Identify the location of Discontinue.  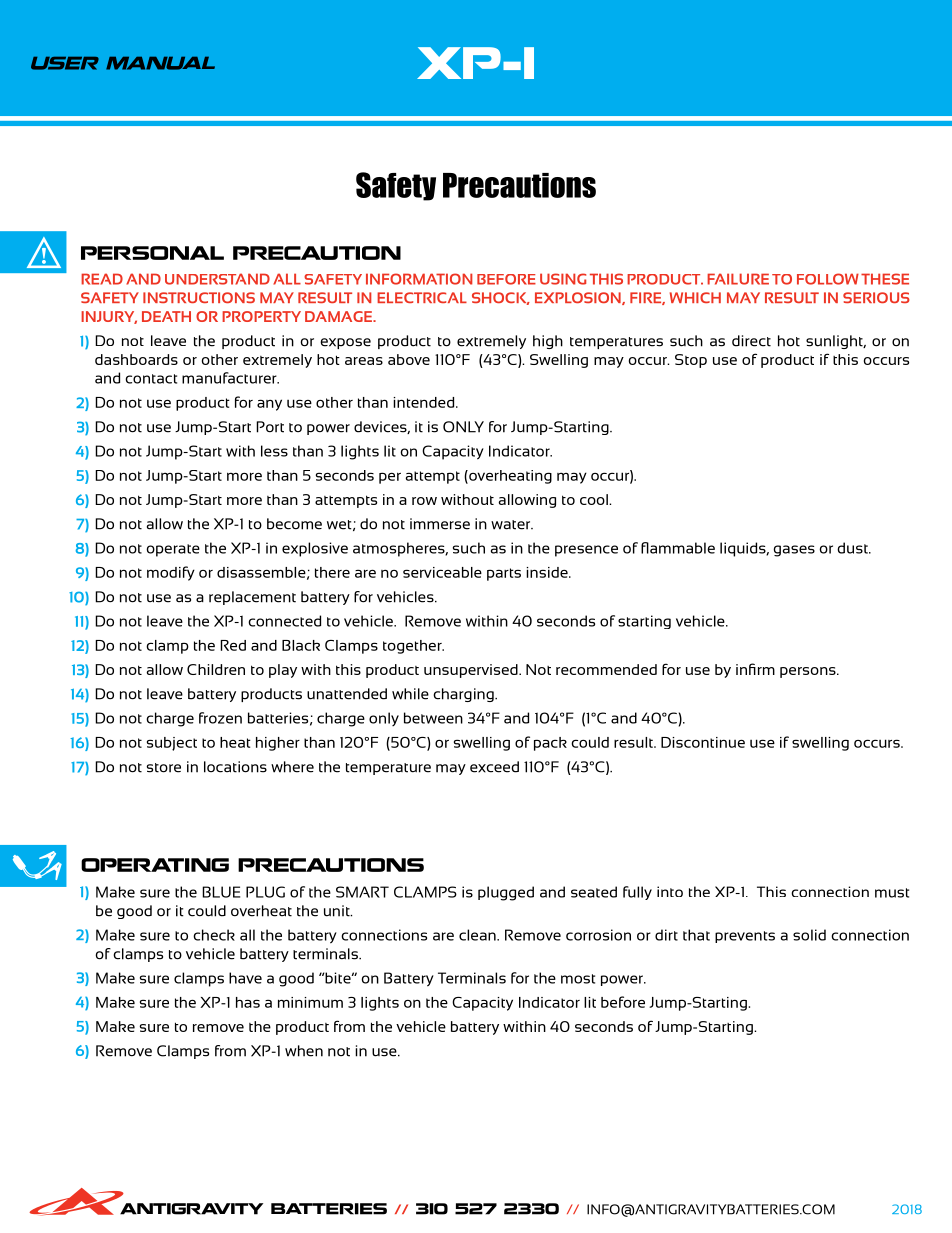
(703, 742).
